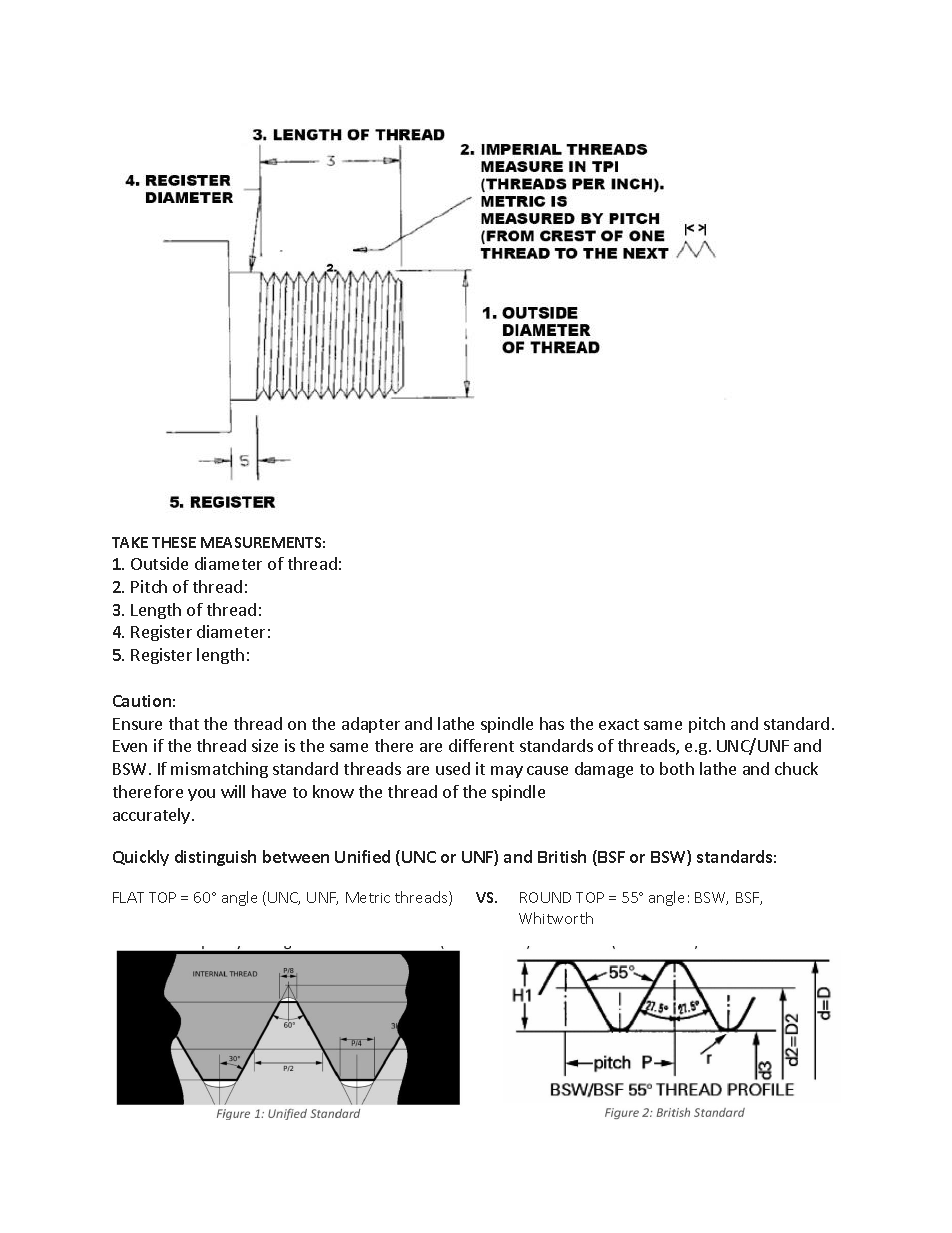 The image size is (952, 1233). I want to click on THESE, so click(174, 542).
